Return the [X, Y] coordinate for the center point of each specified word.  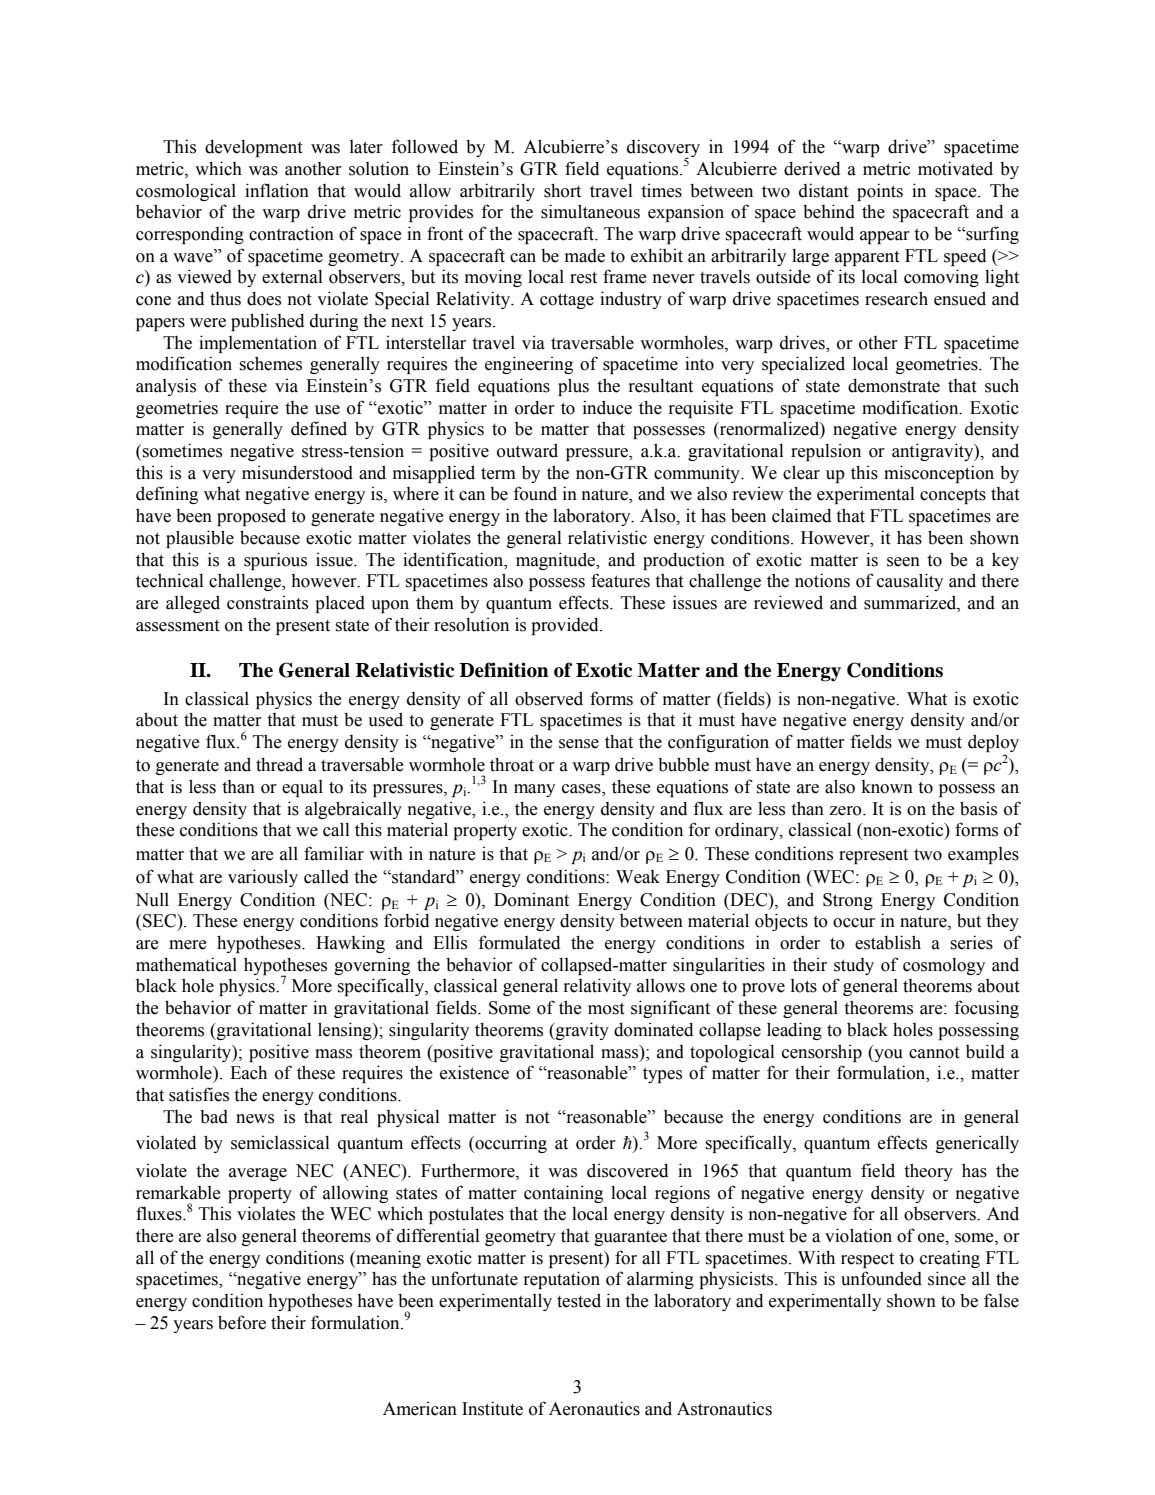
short [562, 190]
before [242, 1322]
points [880, 192]
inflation [277, 190]
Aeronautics [594, 1408]
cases [582, 790]
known [887, 787]
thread [279, 764]
